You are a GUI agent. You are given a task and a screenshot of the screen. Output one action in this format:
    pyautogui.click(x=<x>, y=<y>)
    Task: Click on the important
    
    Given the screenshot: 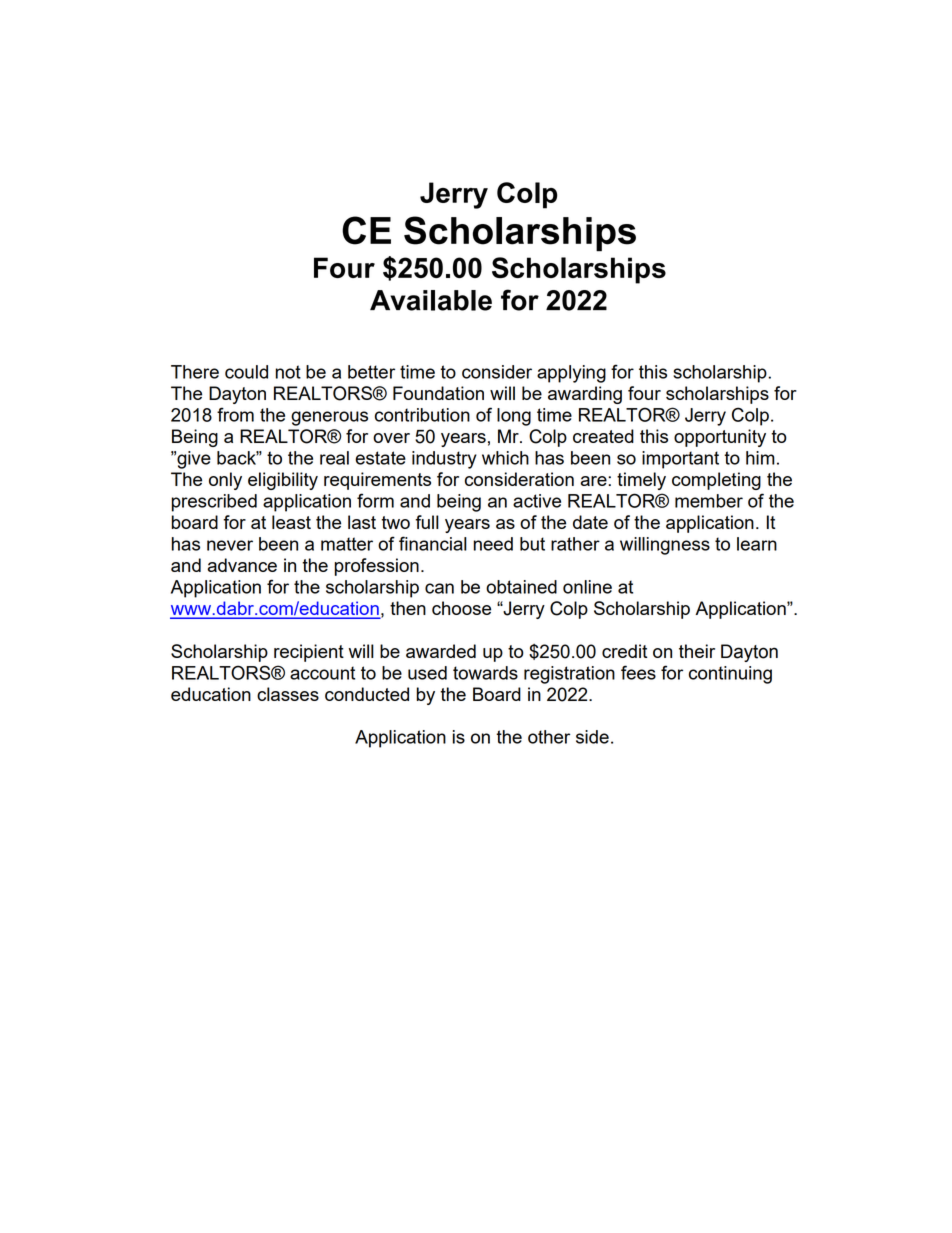 What is the action you would take?
    pyautogui.click(x=680, y=460)
